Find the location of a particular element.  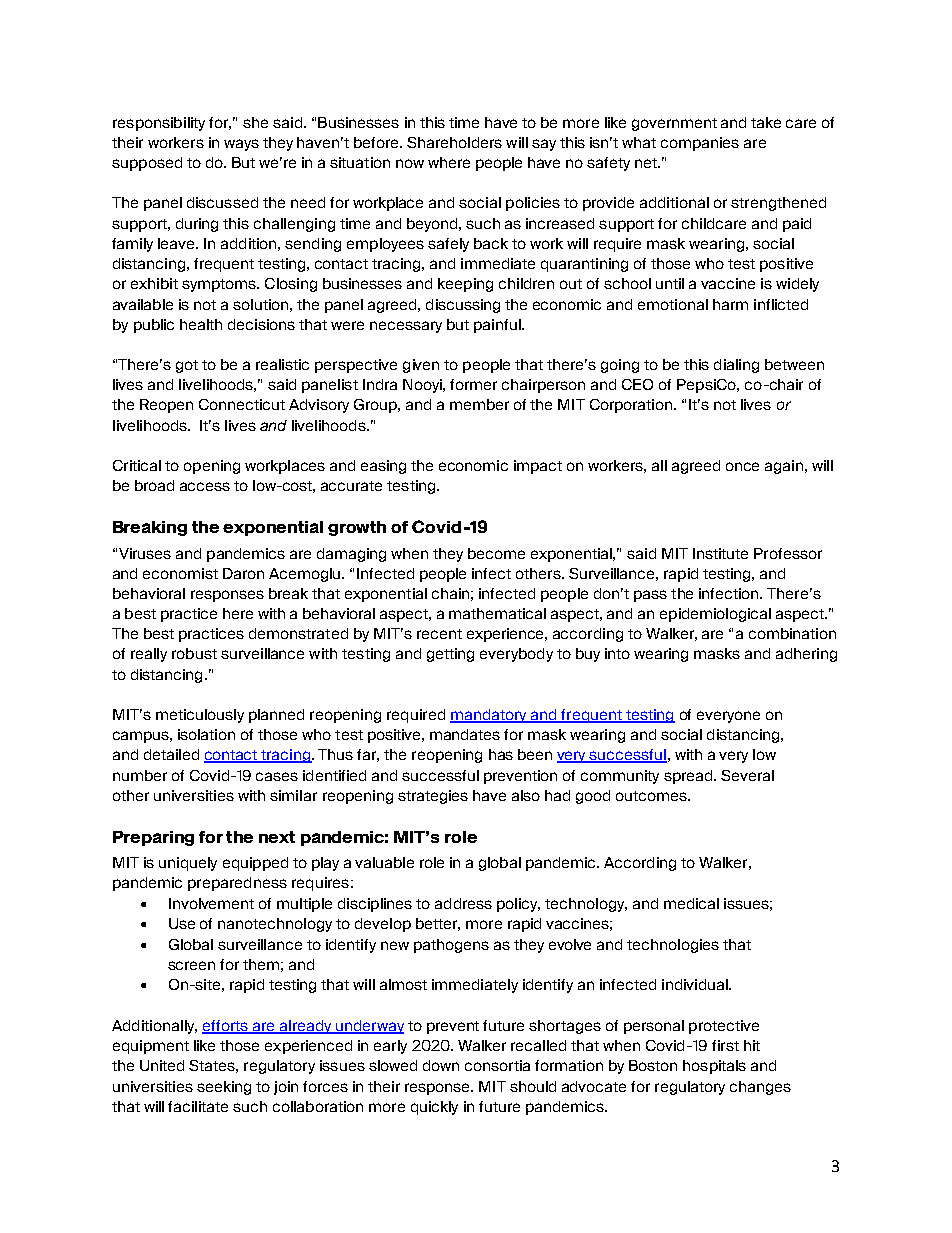

once is located at coordinates (742, 466).
